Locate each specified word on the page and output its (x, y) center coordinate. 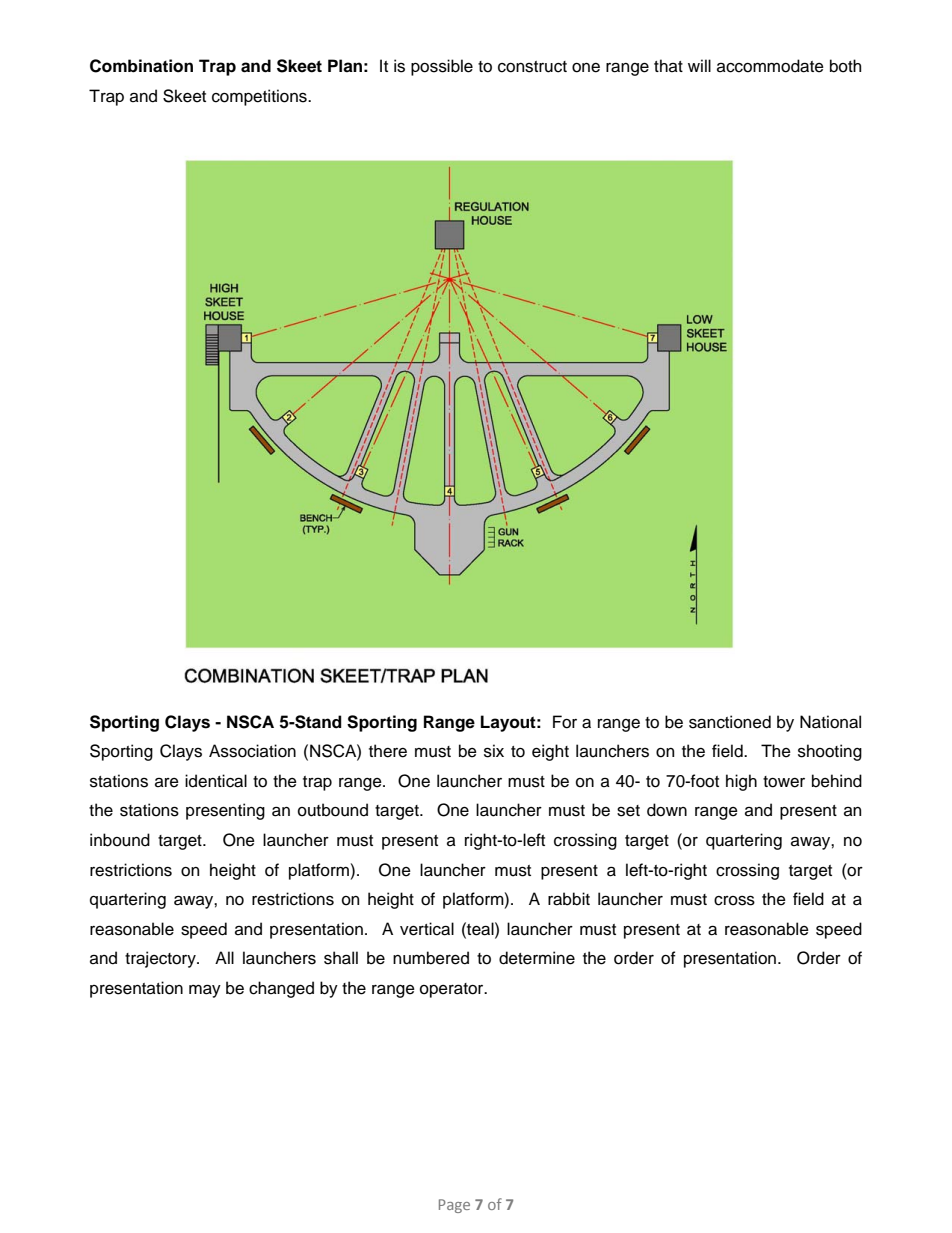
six (494, 751)
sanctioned (730, 722)
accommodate (770, 66)
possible (442, 67)
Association (252, 751)
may (205, 991)
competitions (260, 97)
